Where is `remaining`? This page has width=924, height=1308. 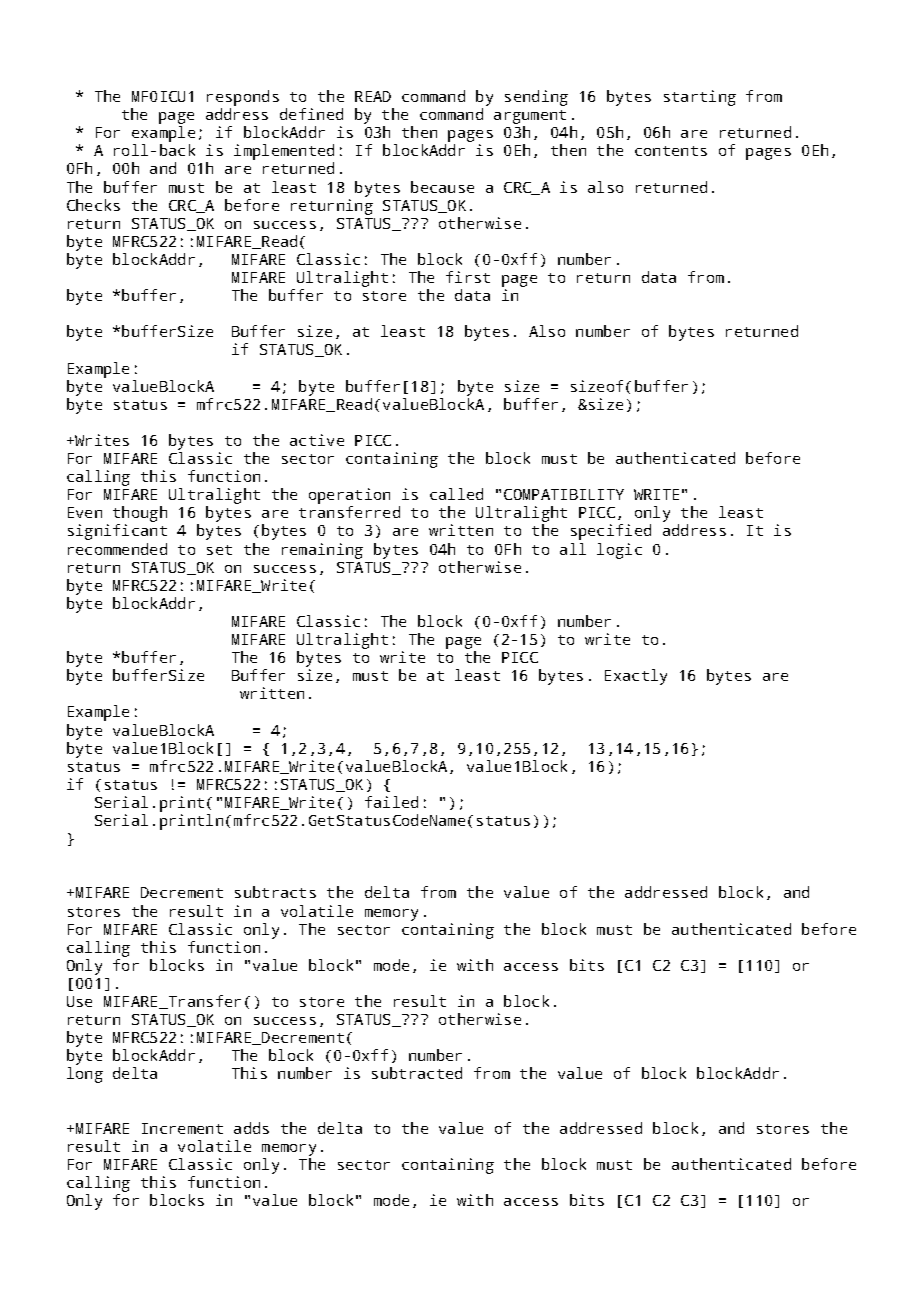 remaining is located at coordinates (322, 551).
